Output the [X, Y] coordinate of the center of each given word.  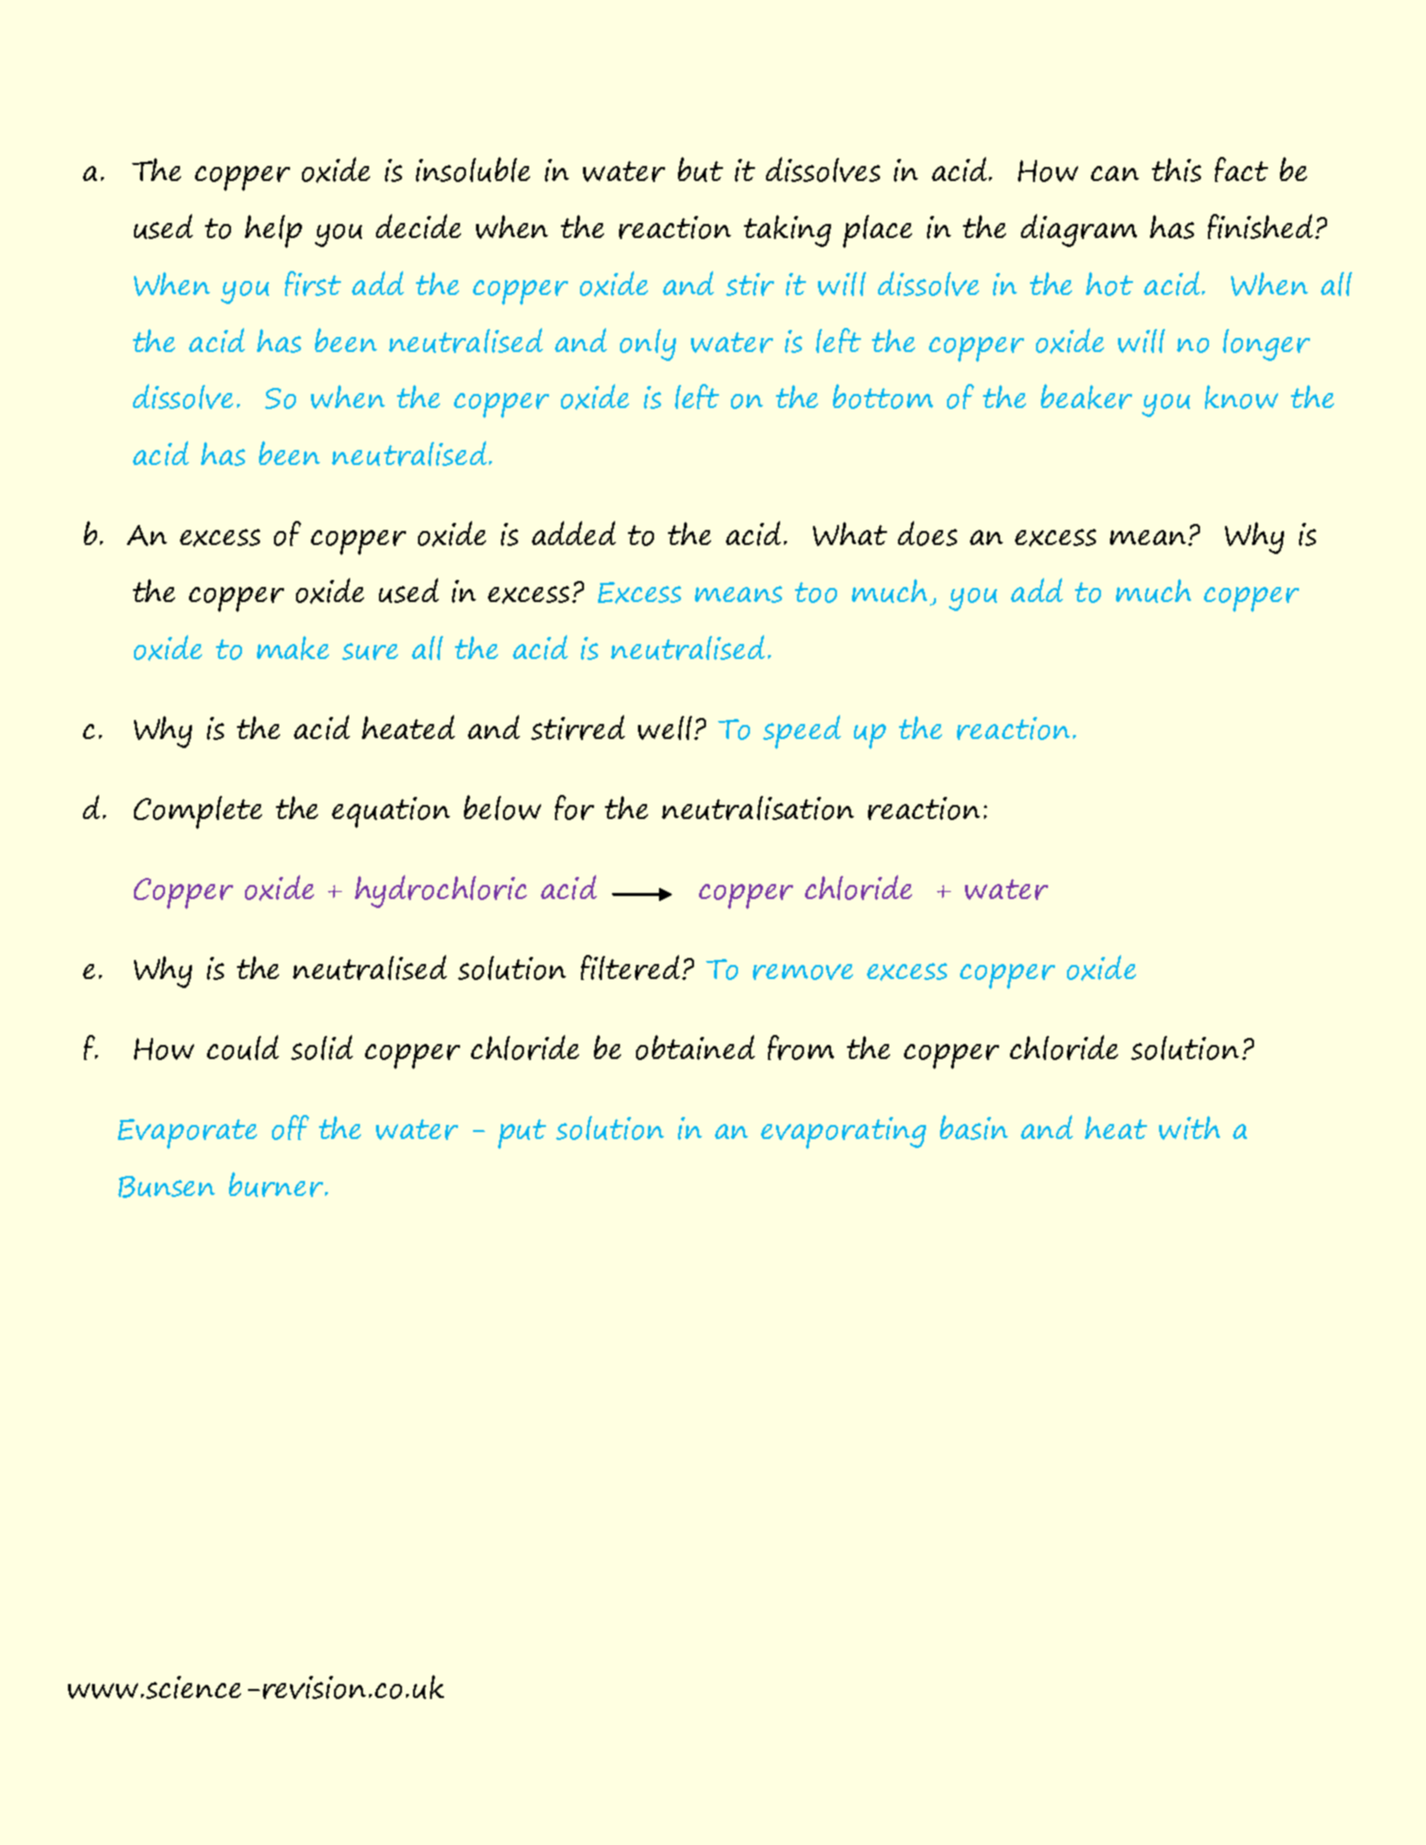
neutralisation [758, 808]
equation [391, 812]
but [700, 169]
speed [802, 732]
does [927, 533]
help [273, 231]
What [850, 534]
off [290, 1127]
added [574, 533]
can [1115, 173]
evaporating [843, 1133]
